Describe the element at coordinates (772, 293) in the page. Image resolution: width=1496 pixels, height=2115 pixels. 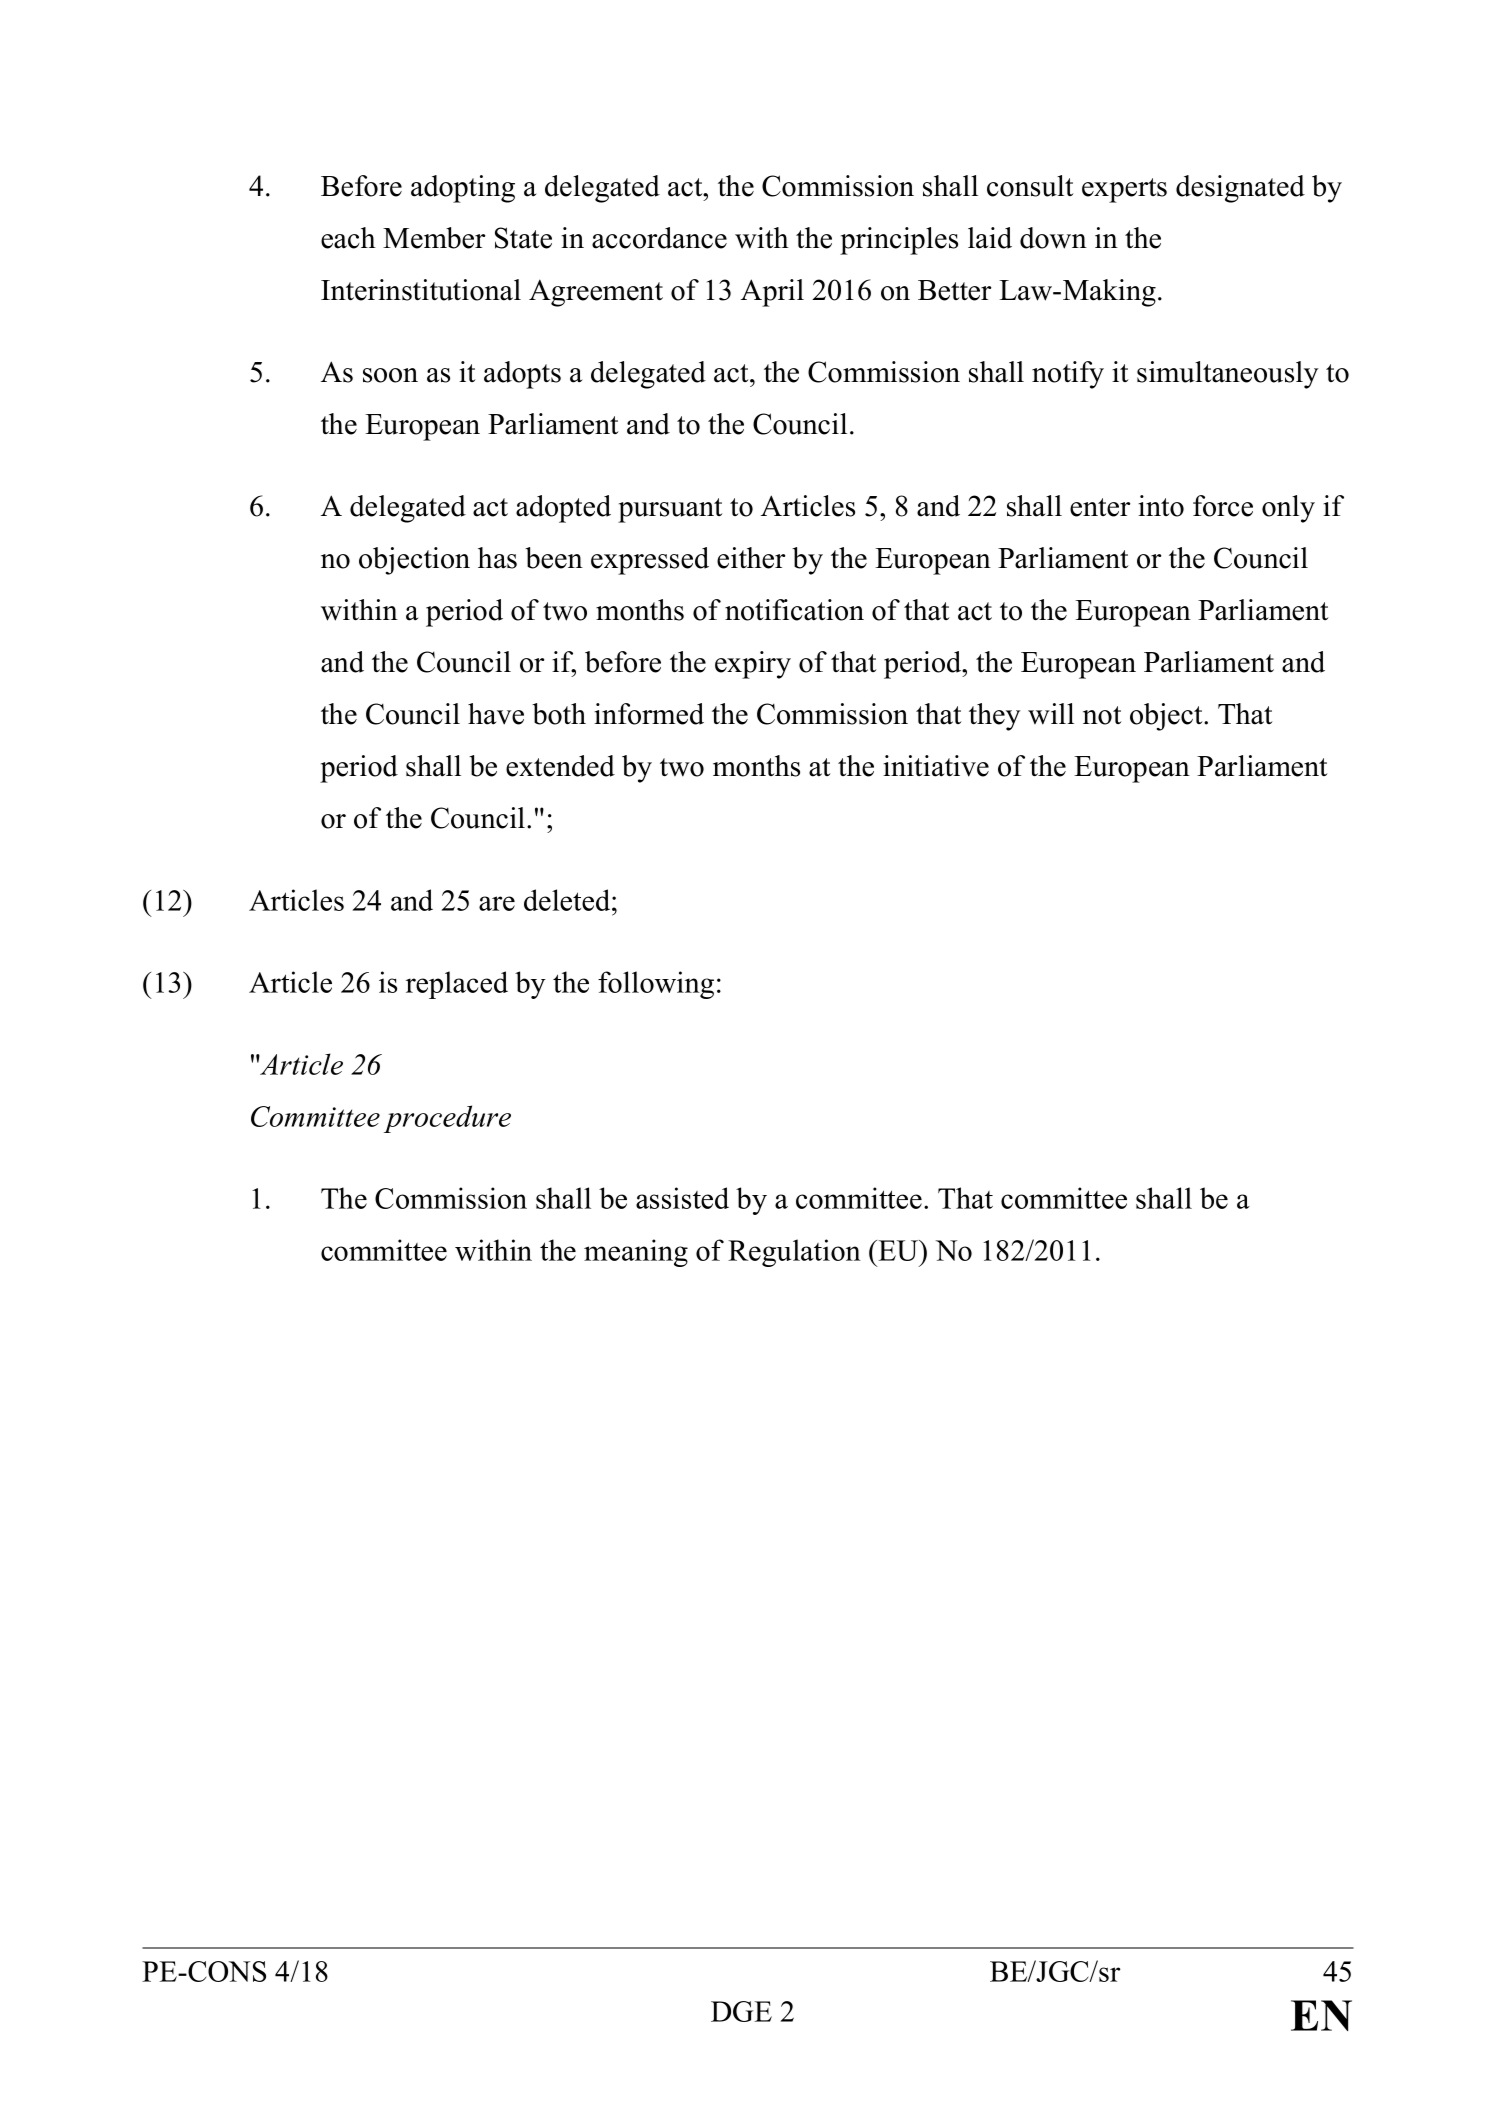
I see `April` at that location.
